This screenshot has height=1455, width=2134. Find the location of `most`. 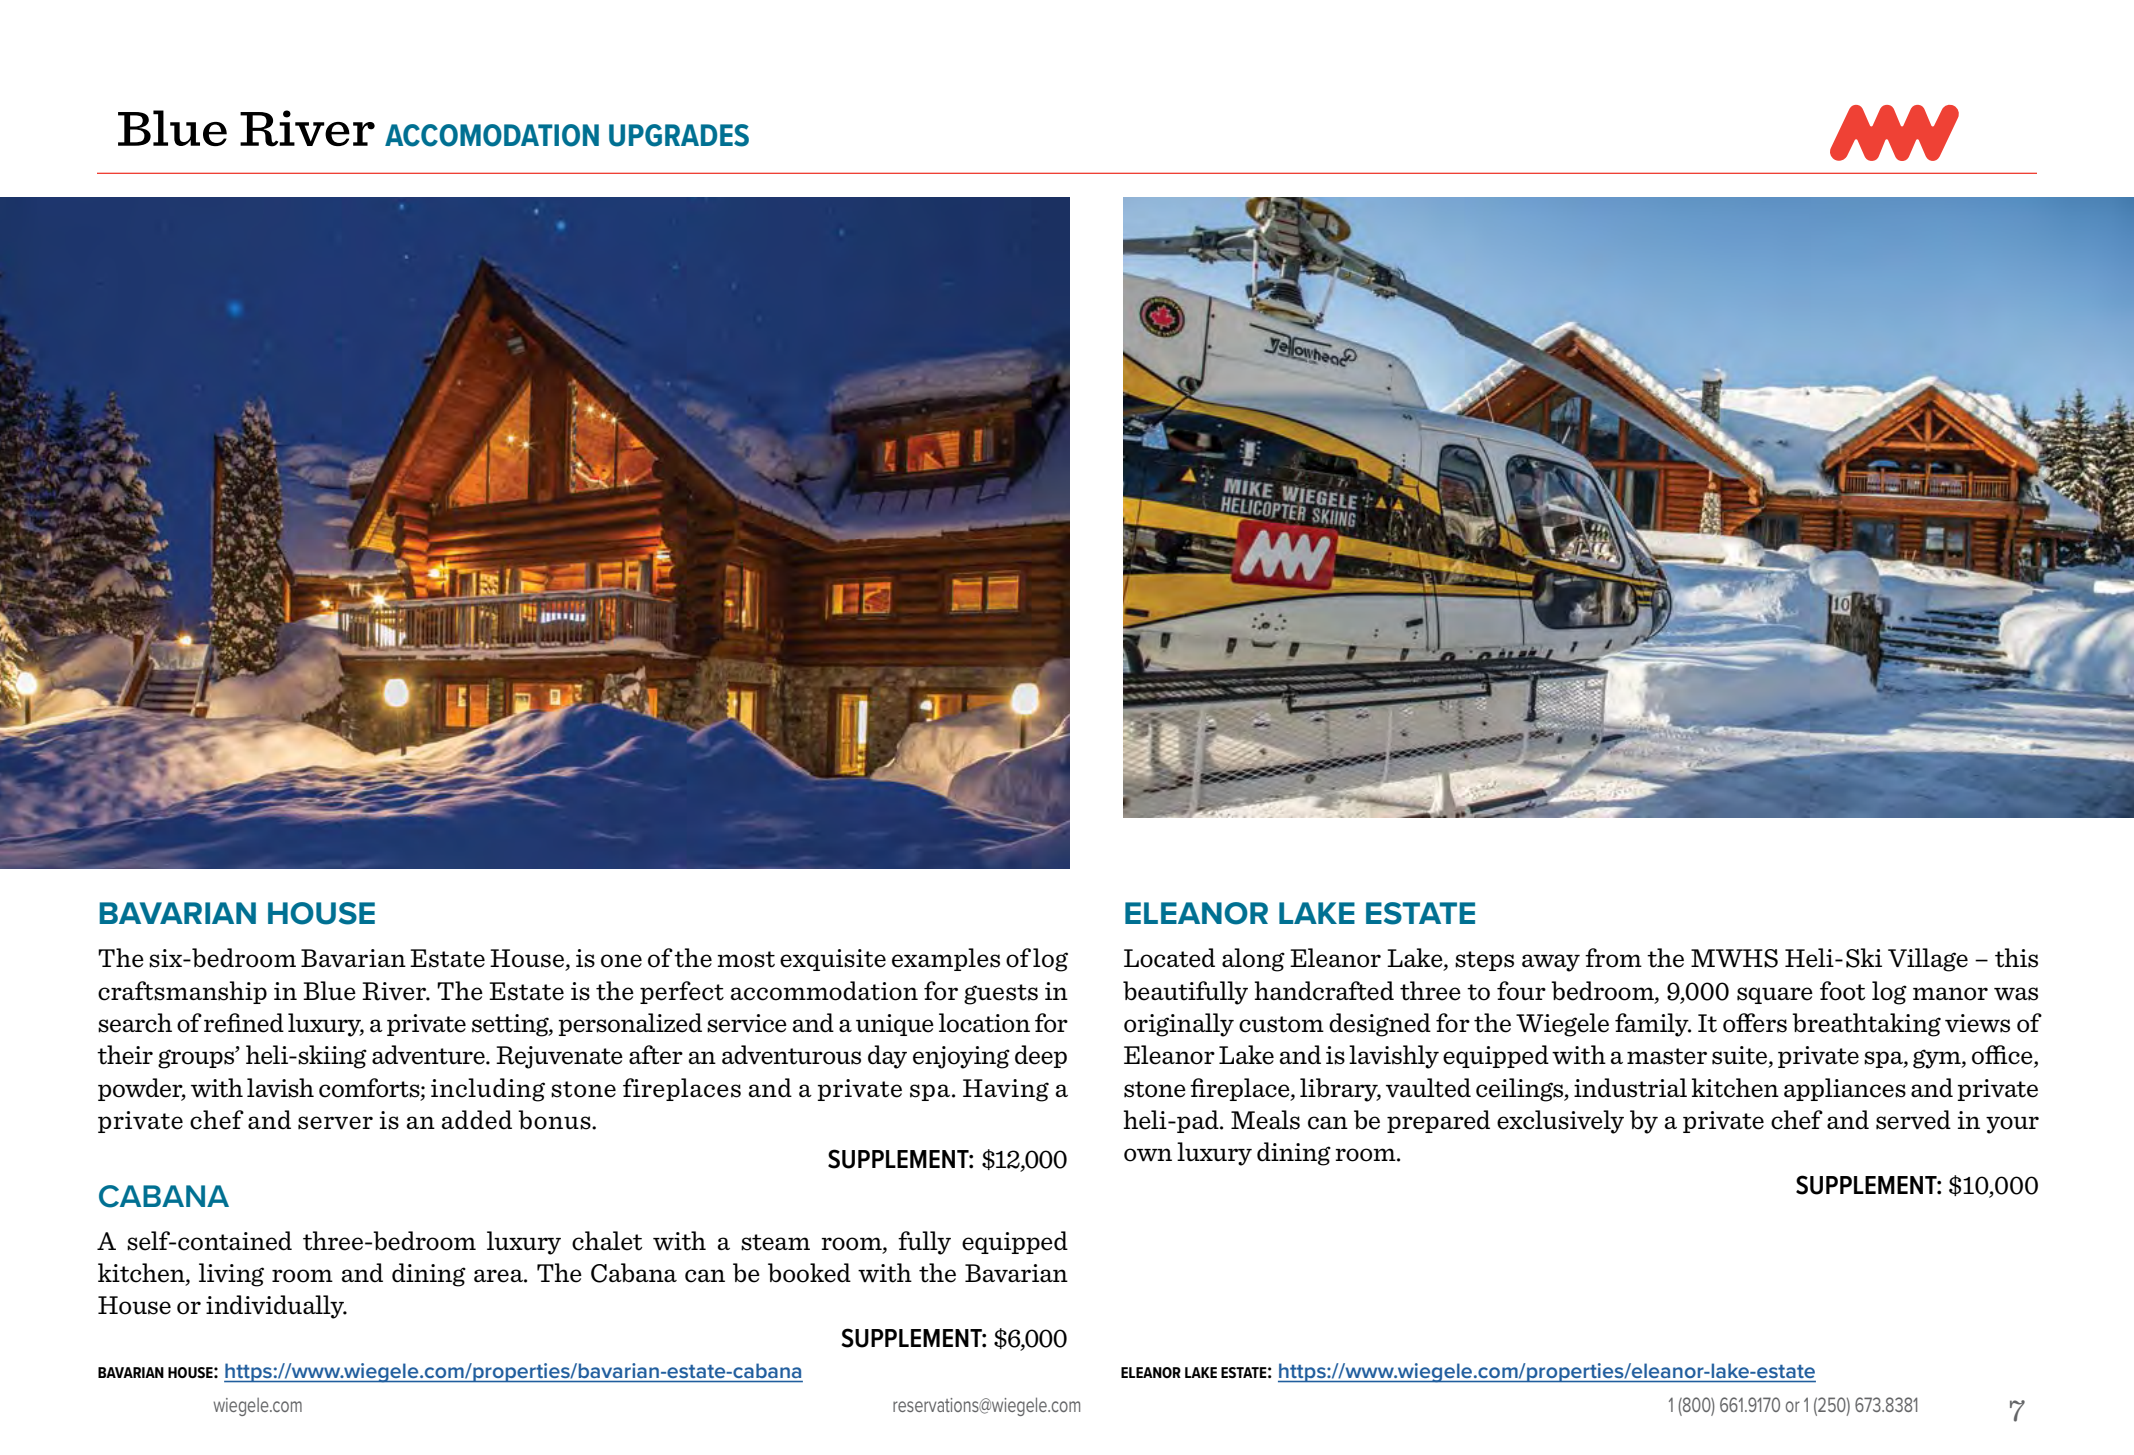

most is located at coordinates (746, 959).
